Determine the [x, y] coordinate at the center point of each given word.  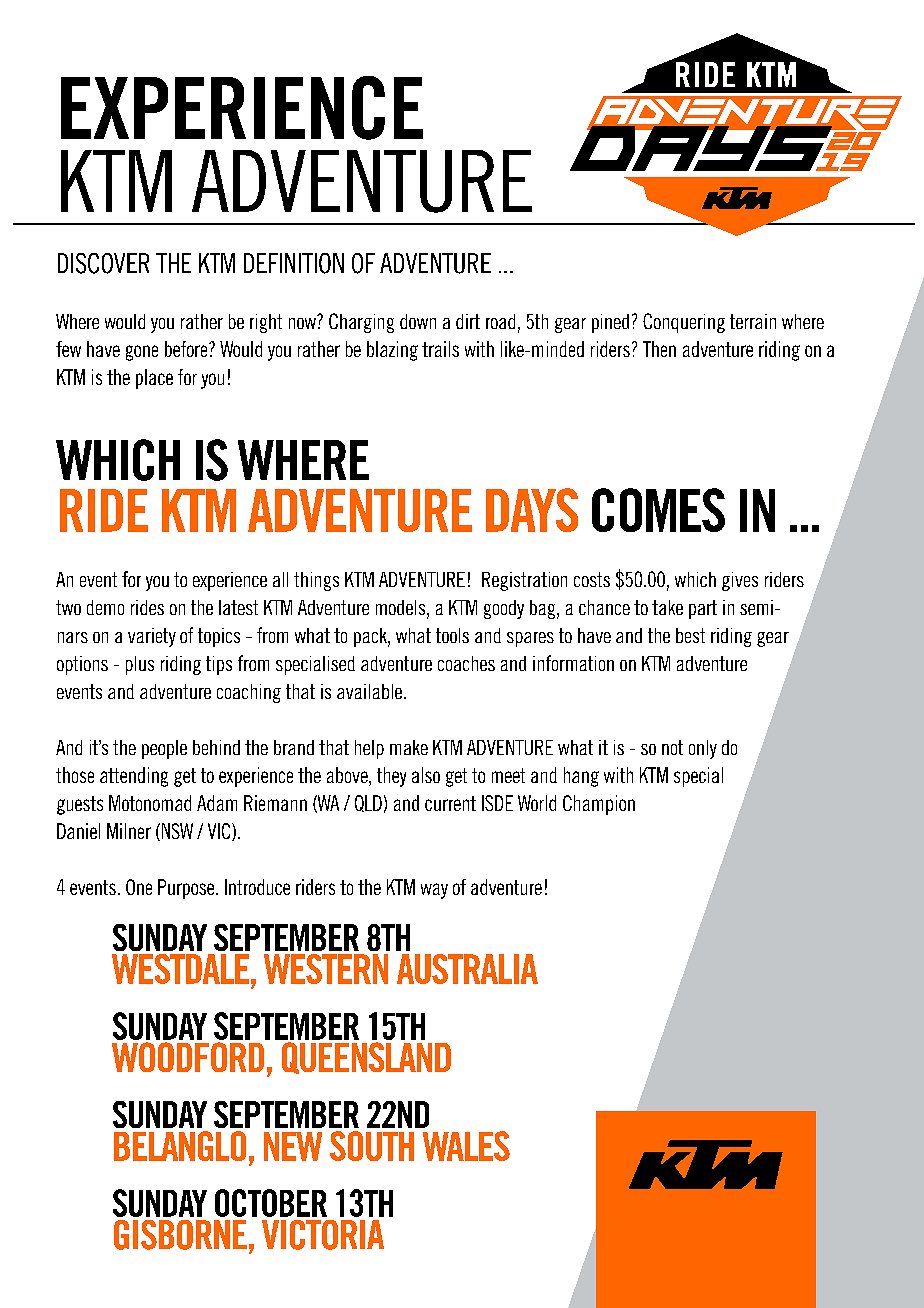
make [409, 747]
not [672, 747]
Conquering [684, 323]
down [418, 321]
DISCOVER [103, 263]
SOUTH [372, 1146]
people [164, 749]
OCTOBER [271, 1203]
